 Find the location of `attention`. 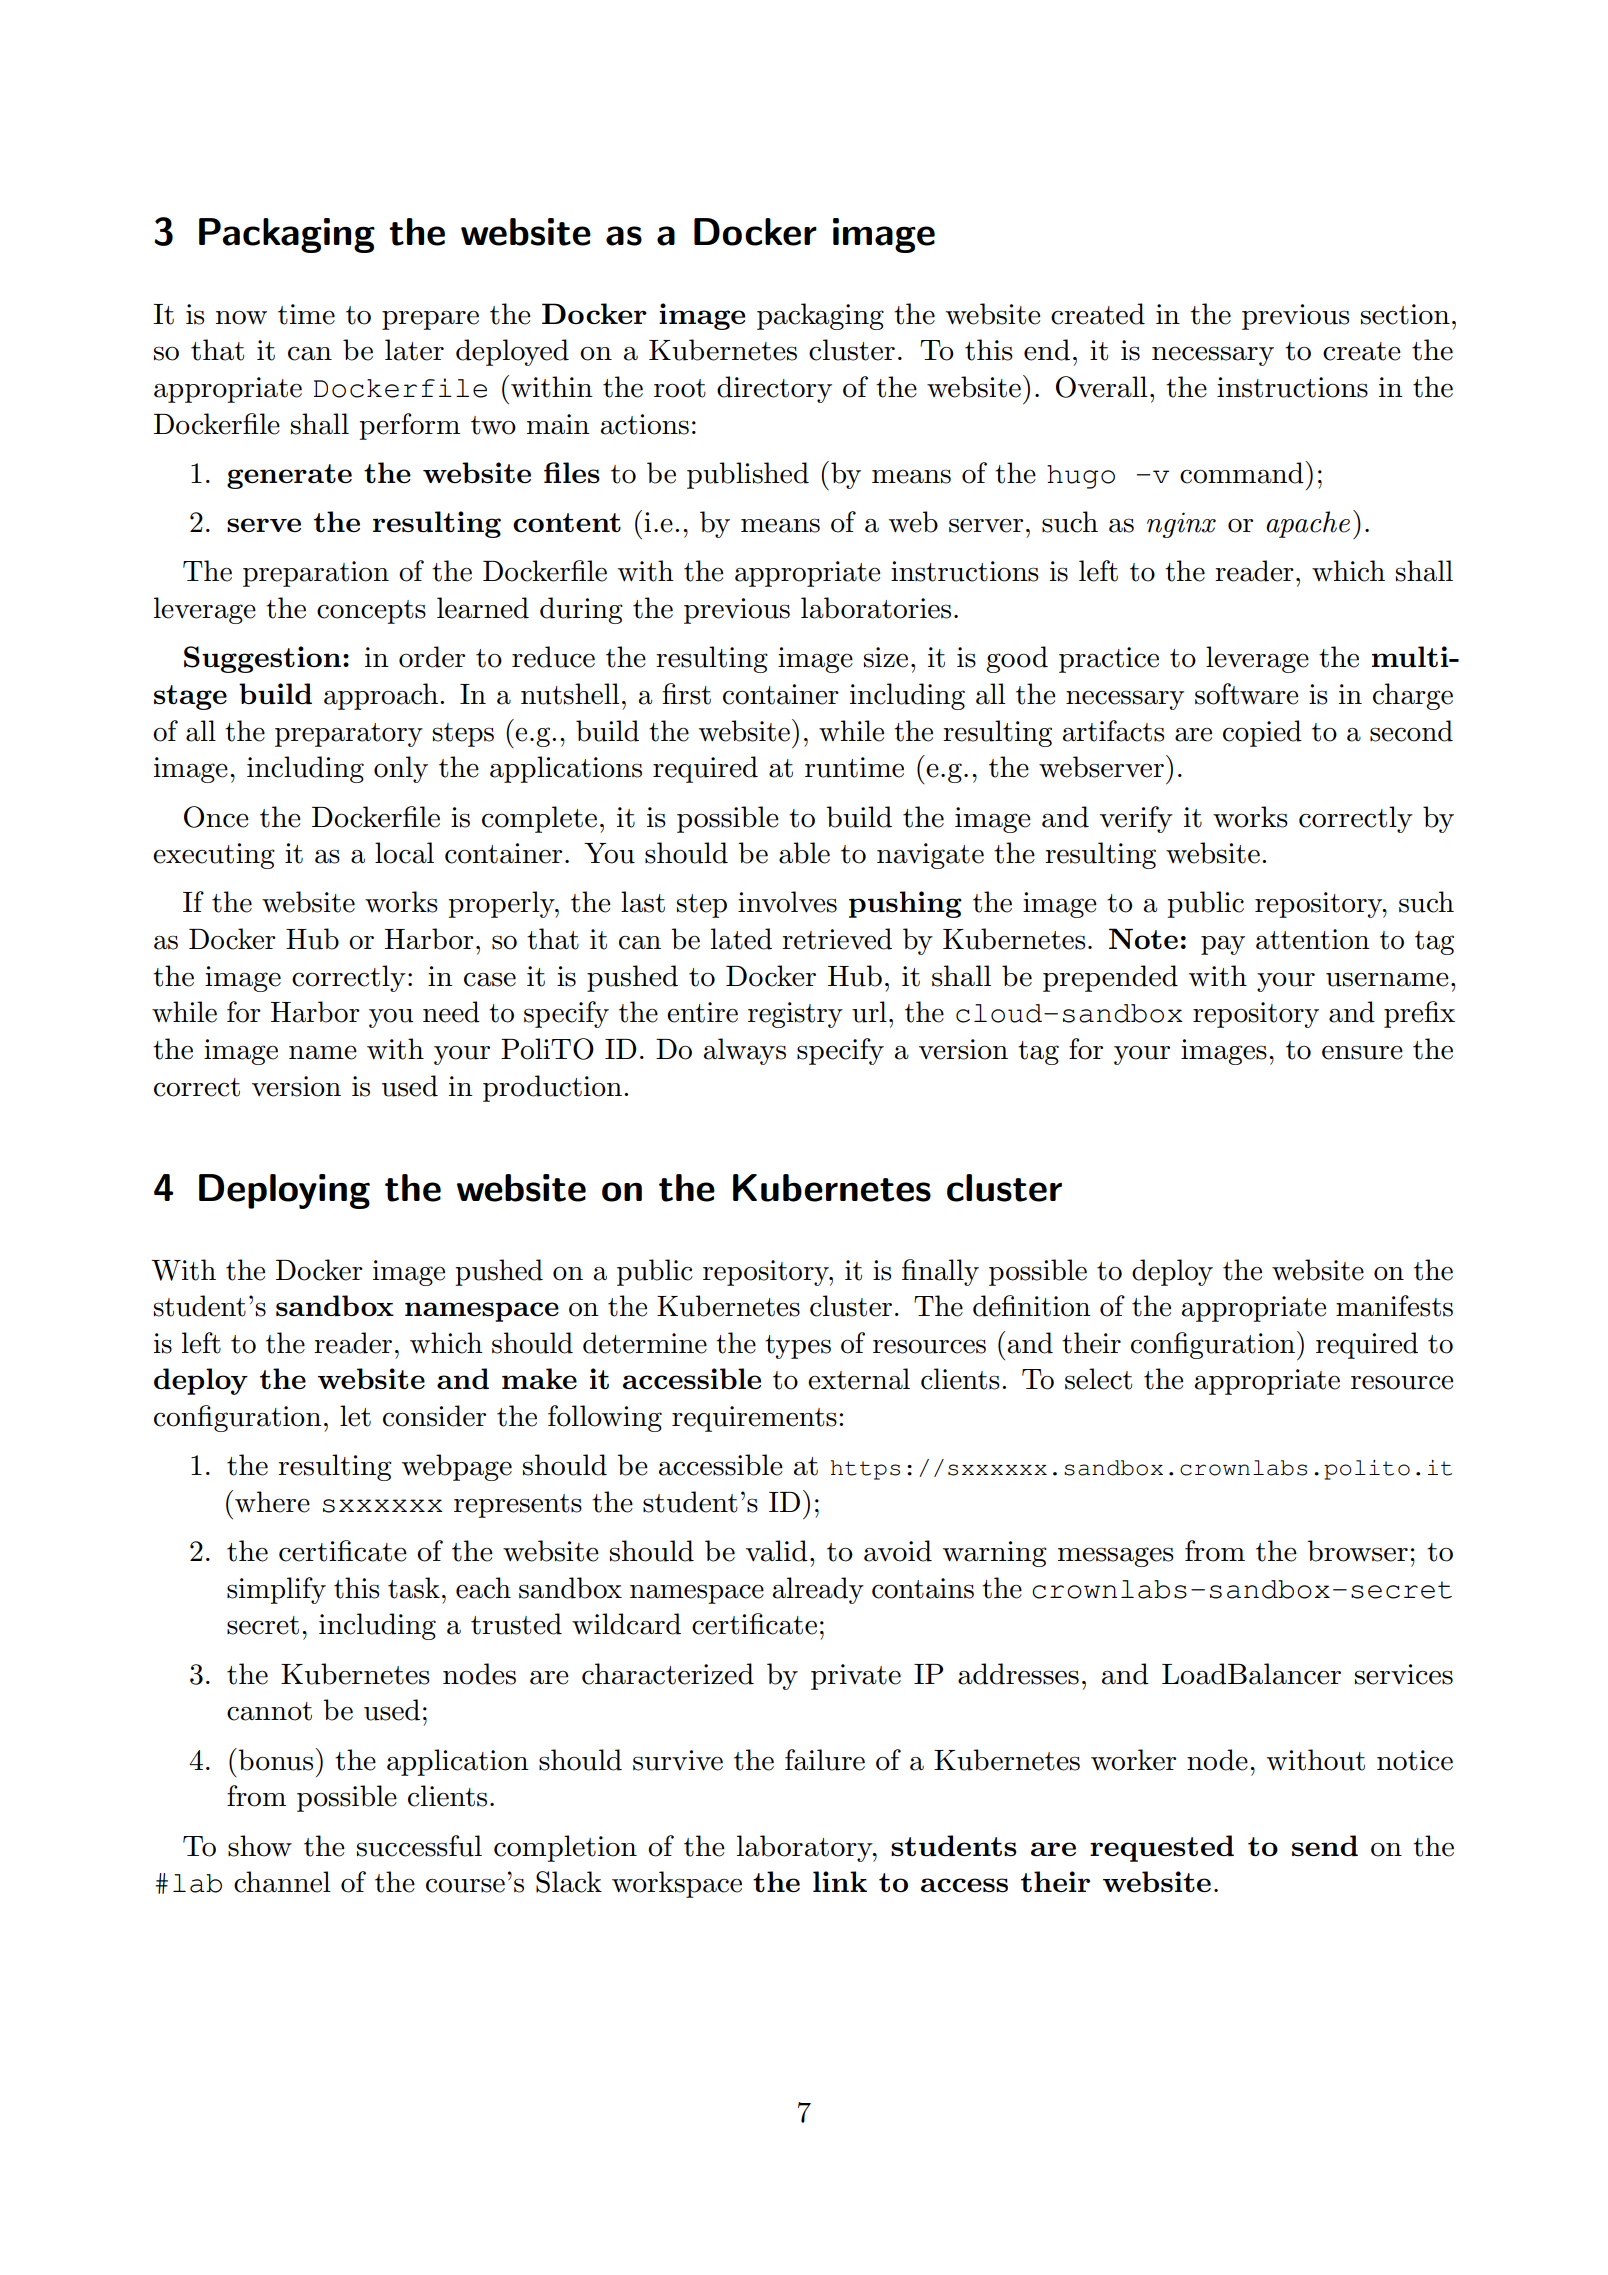

attention is located at coordinates (1313, 939).
